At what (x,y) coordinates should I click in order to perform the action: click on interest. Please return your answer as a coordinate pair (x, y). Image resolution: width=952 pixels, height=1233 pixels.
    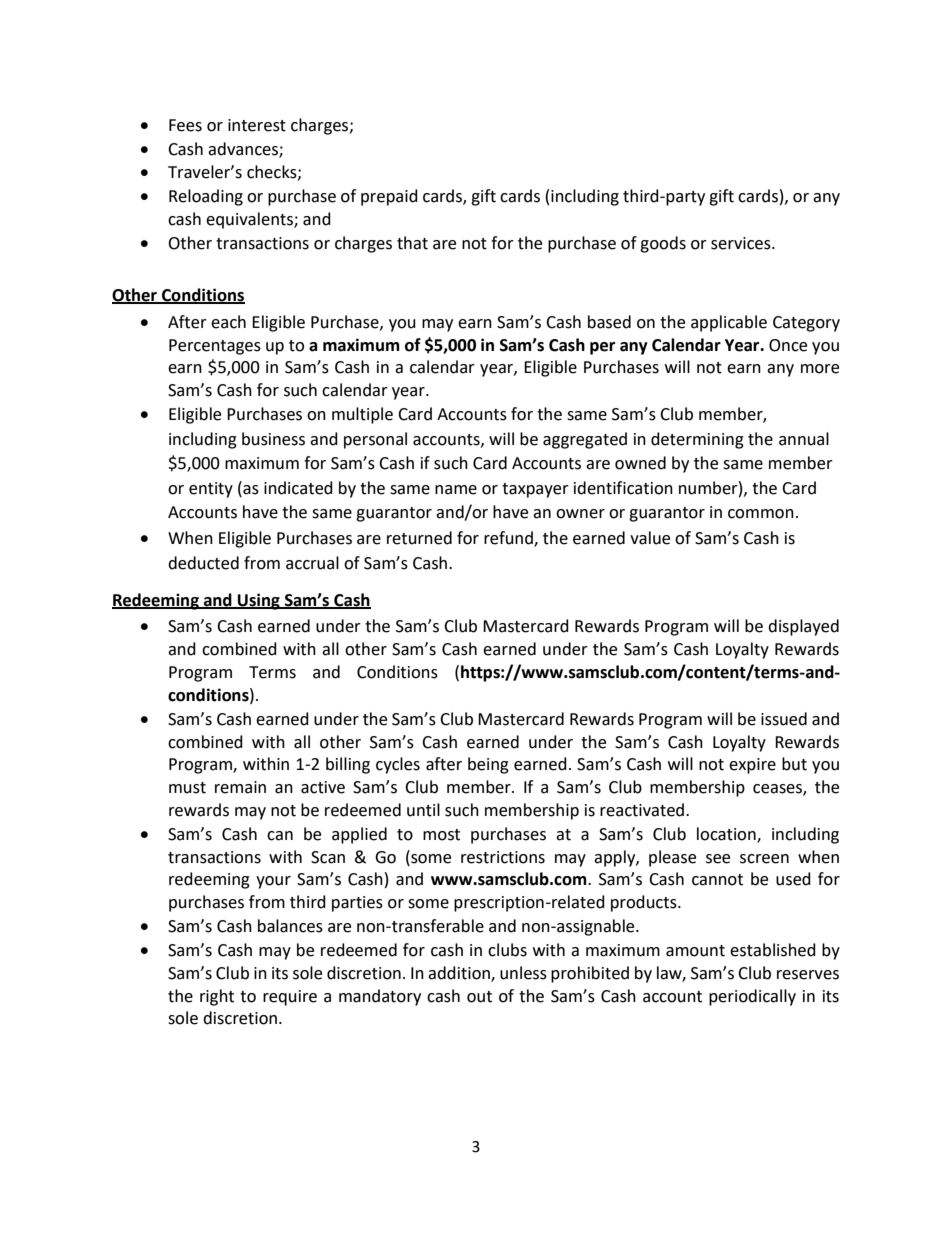
    Looking at the image, I should click on (257, 125).
